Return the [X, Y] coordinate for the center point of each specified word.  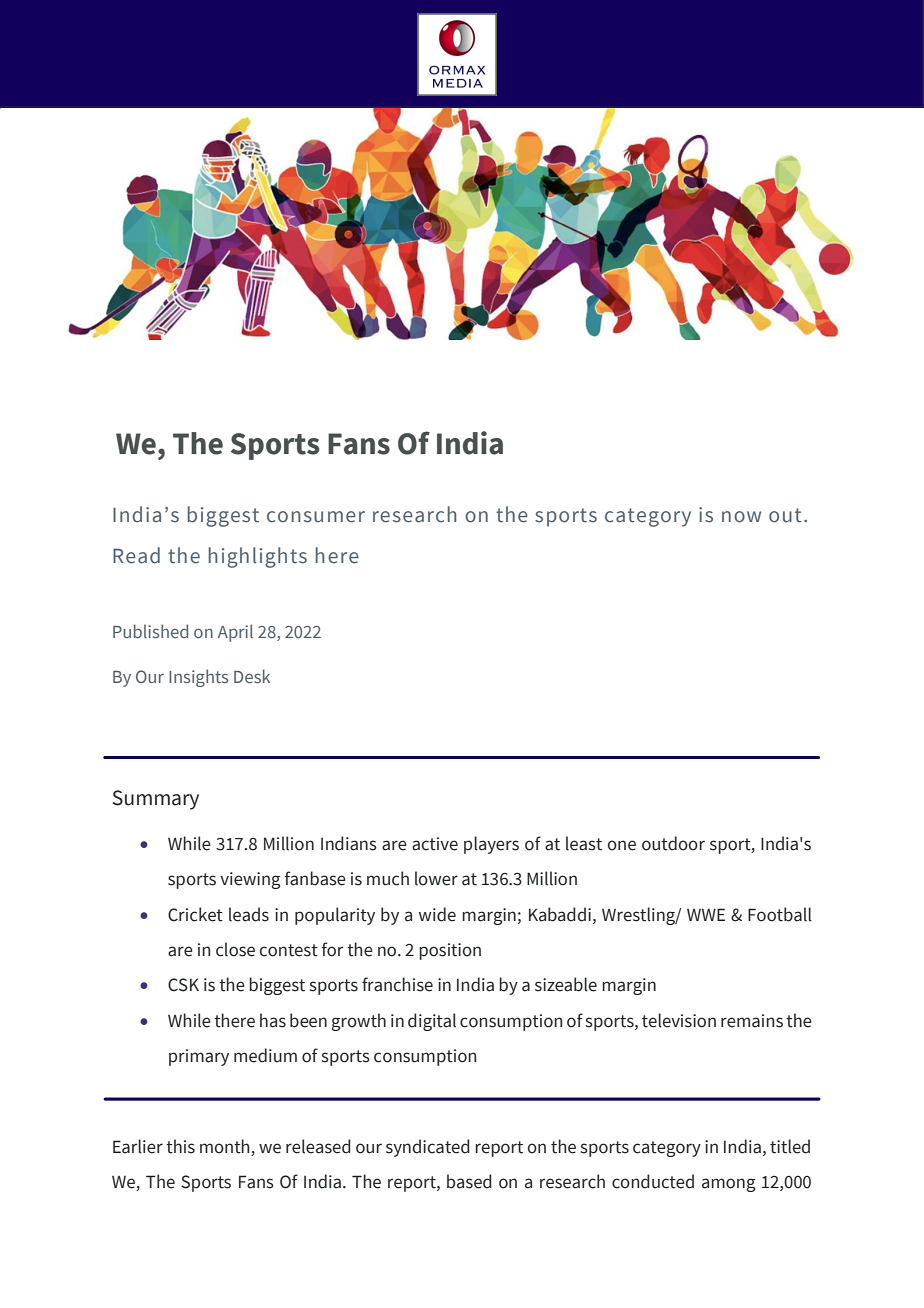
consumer [316, 517]
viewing [250, 880]
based [469, 1181]
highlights [258, 557]
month [226, 1147]
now [741, 517]
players [491, 845]
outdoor [673, 843]
